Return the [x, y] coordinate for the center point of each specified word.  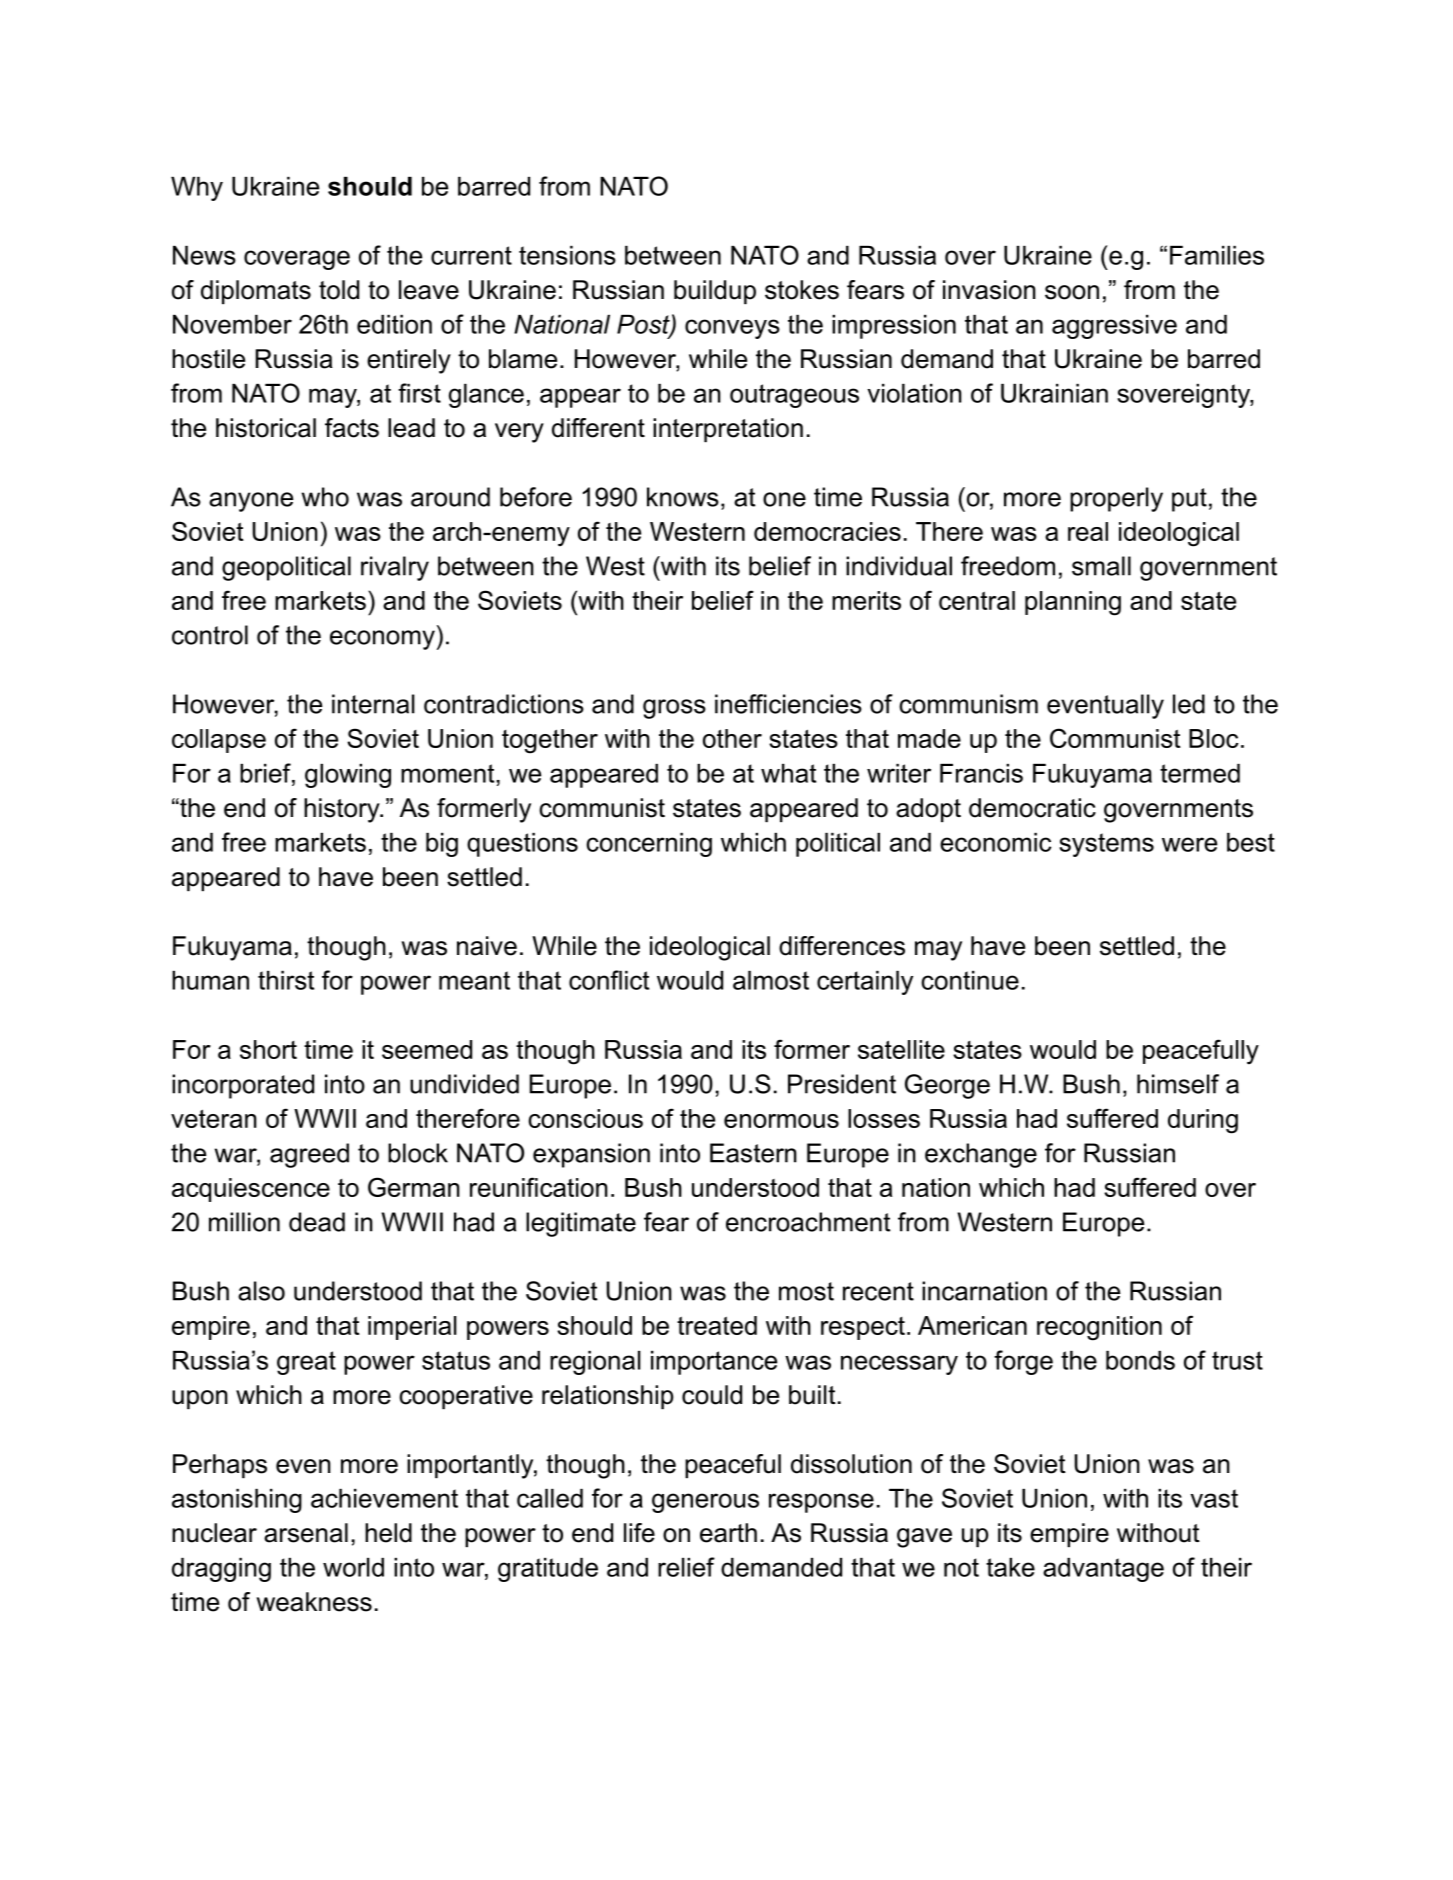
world [353, 1567]
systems [1106, 845]
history [343, 810]
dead [317, 1222]
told [339, 290]
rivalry [395, 568]
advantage [1103, 1570]
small [1101, 566]
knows [683, 497]
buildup [715, 292]
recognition [1099, 1328]
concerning [649, 845]
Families [1217, 255]
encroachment [808, 1222]
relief [686, 1567]
